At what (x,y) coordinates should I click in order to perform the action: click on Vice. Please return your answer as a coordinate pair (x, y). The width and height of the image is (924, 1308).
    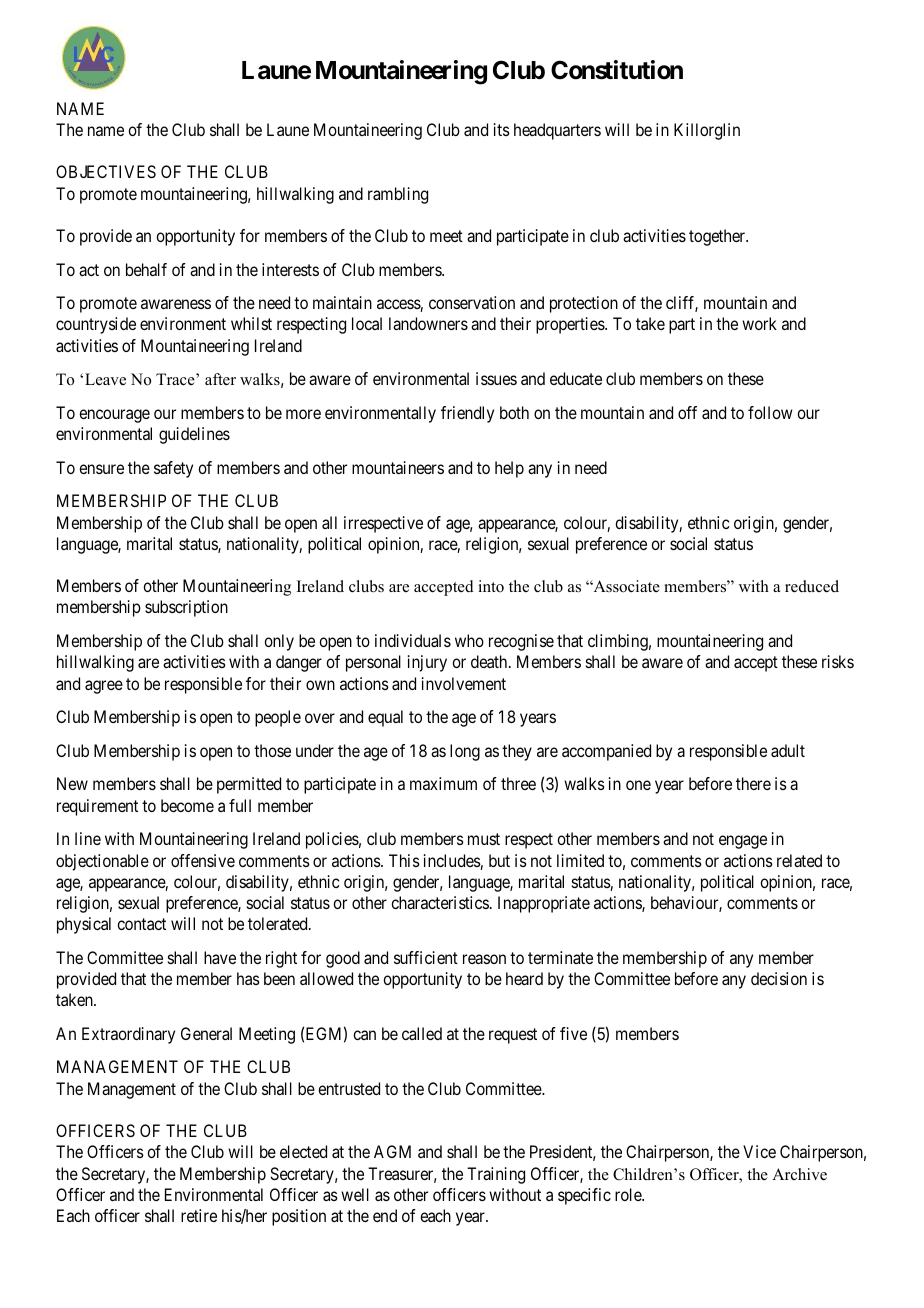
    Looking at the image, I should click on (759, 1151).
